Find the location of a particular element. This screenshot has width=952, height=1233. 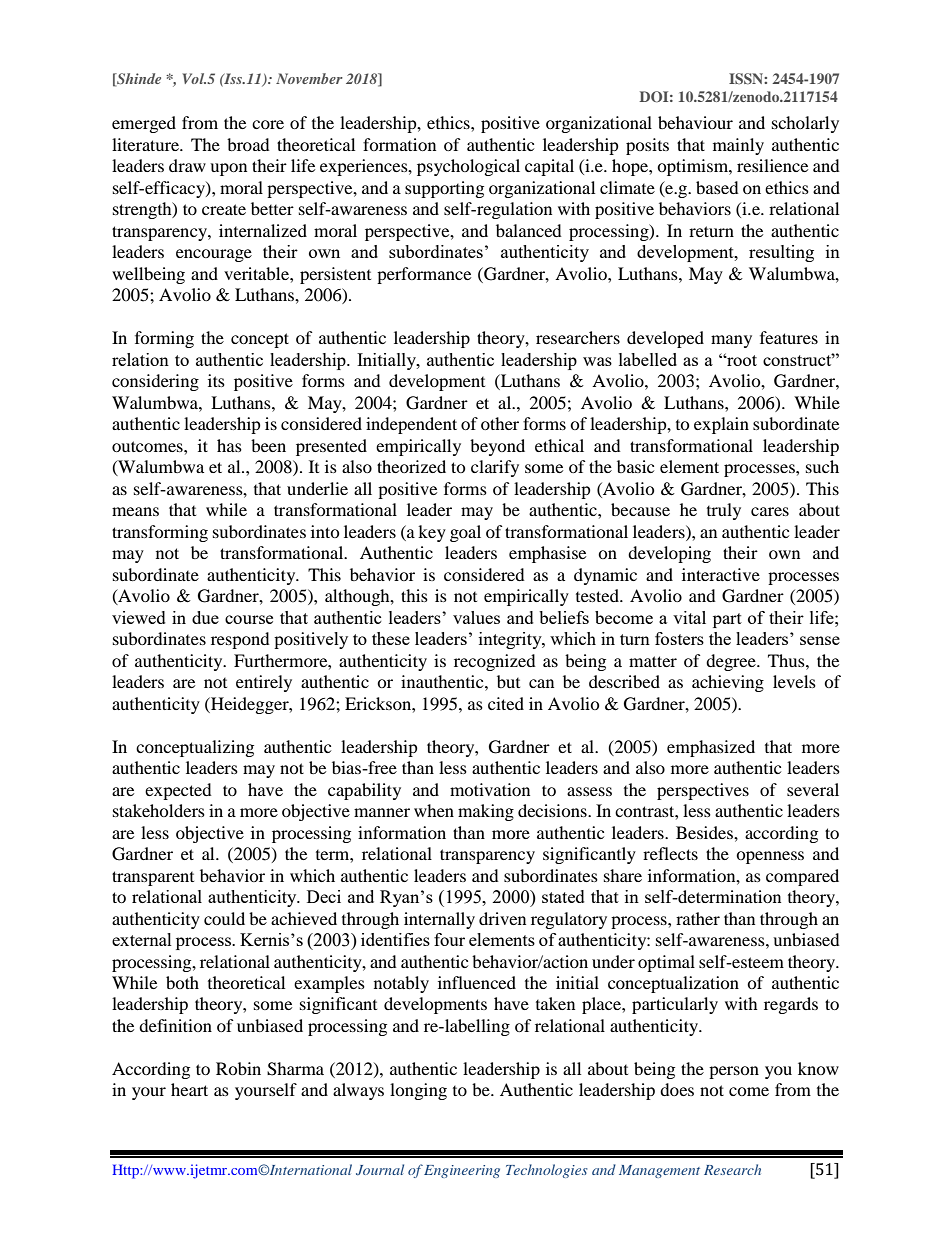

been is located at coordinates (268, 445).
